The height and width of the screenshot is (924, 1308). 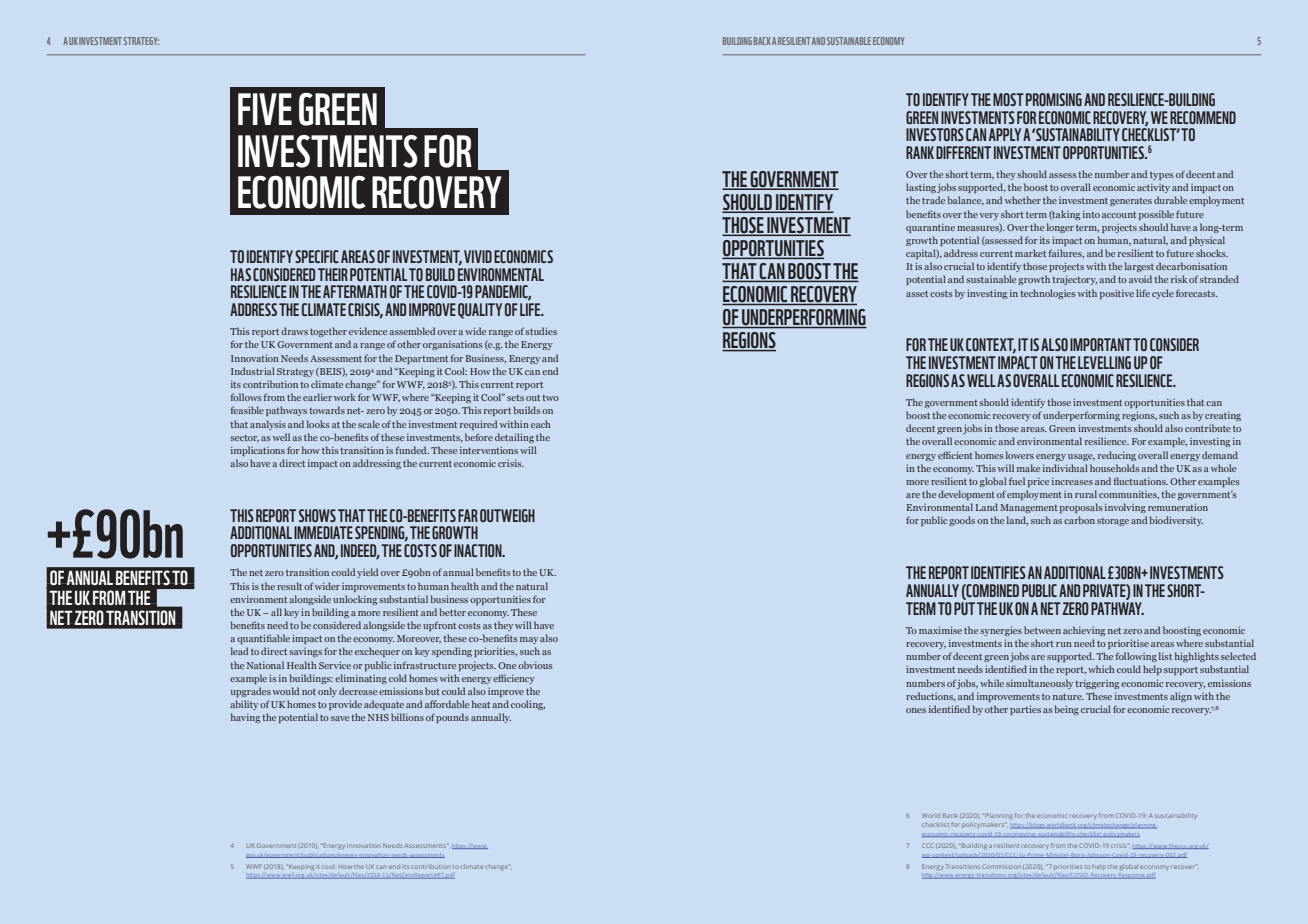 I want to click on save, so click(x=340, y=718).
